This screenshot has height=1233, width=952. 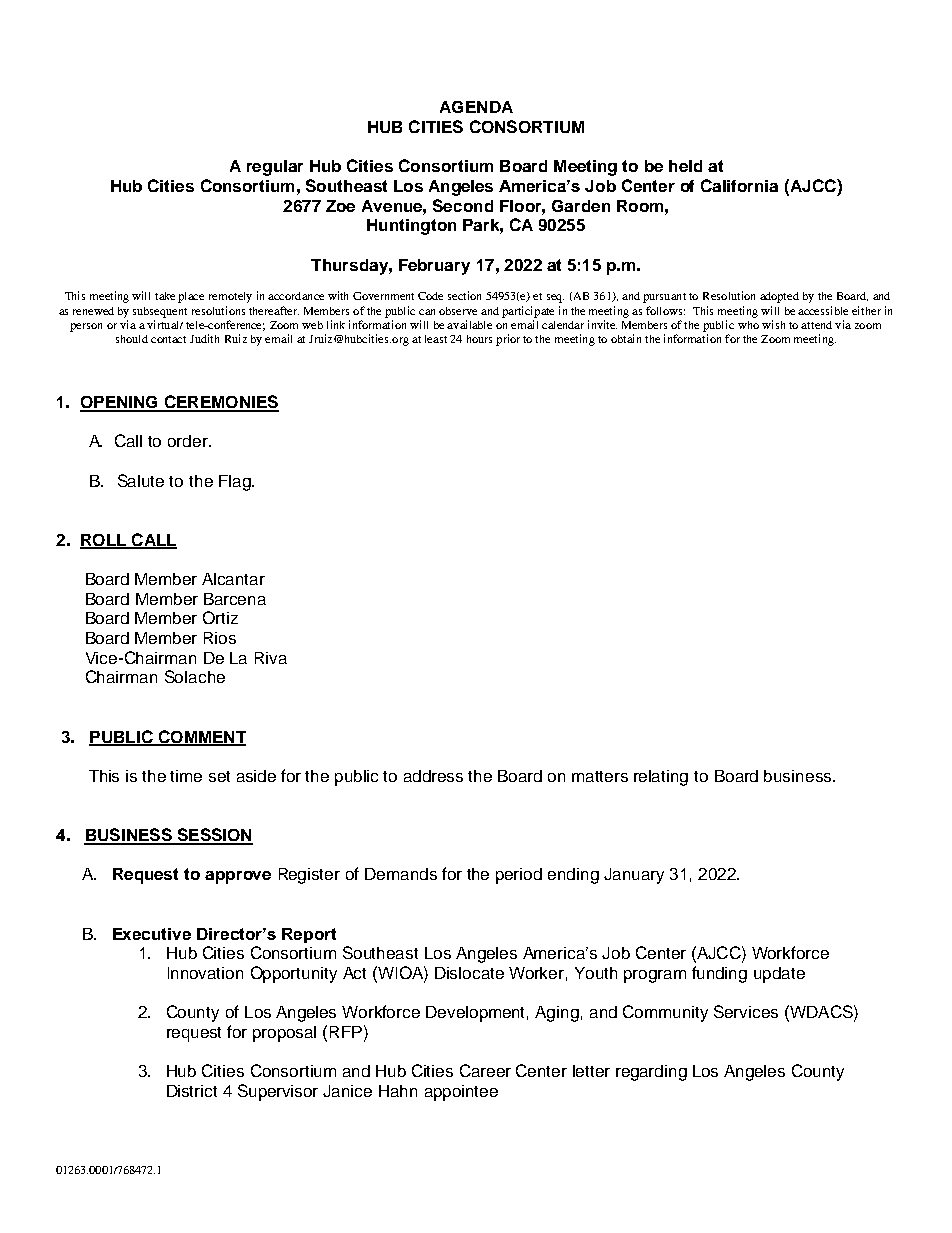 What do you see at coordinates (773, 324) in the screenshot?
I see `wish` at bounding box center [773, 324].
